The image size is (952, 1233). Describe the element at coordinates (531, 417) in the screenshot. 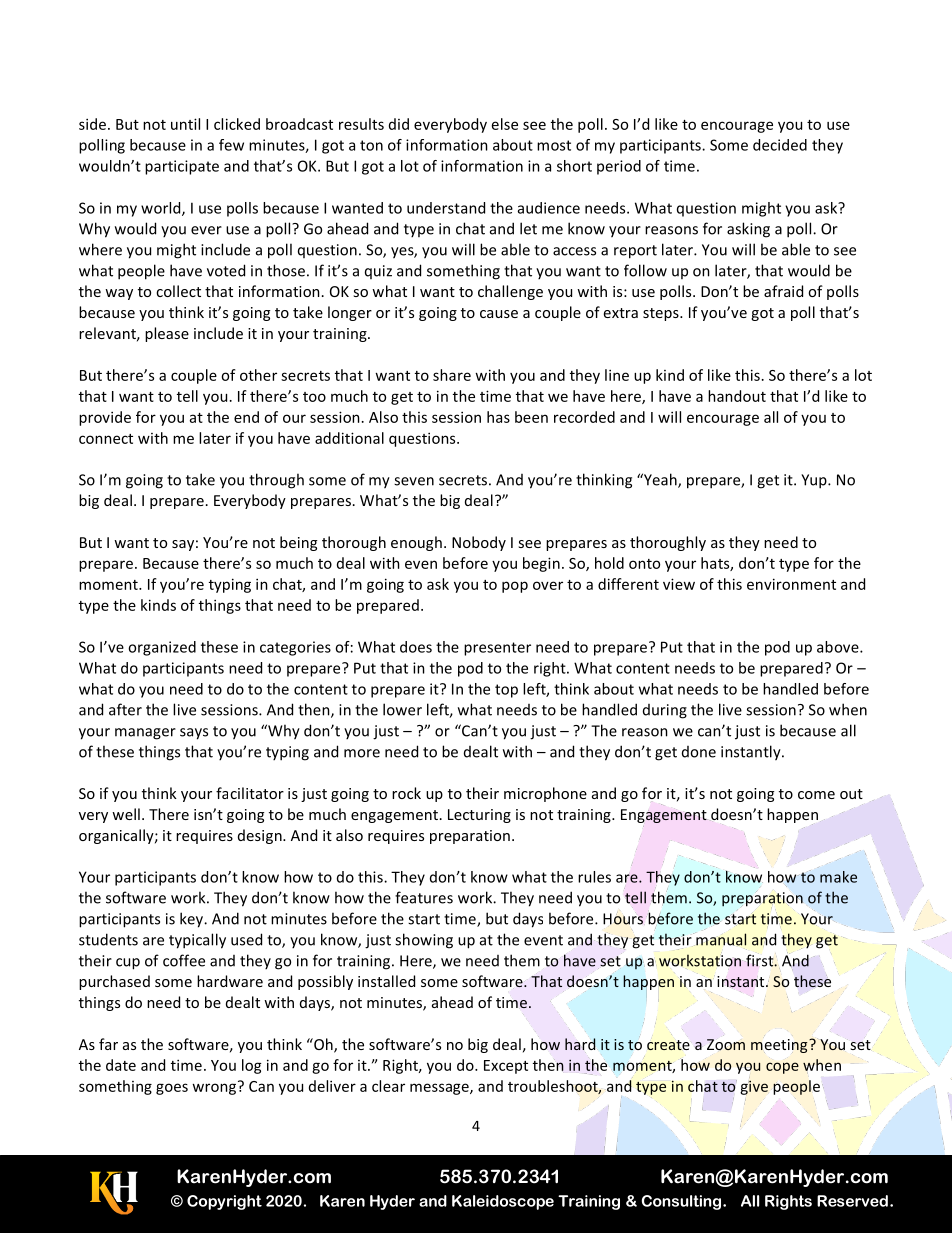

I see `been` at that location.
